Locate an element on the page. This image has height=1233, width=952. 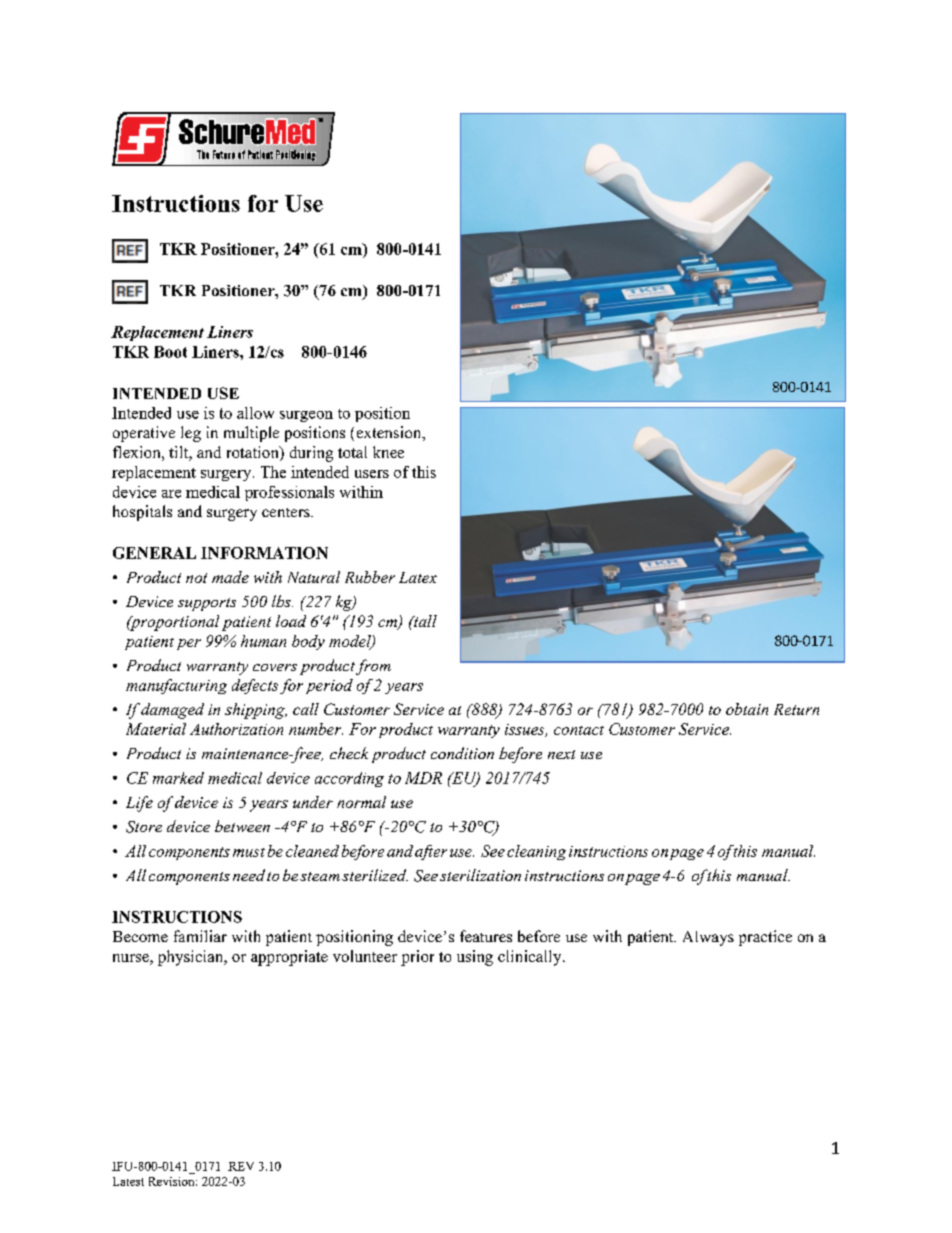
familiar is located at coordinates (200, 936).
